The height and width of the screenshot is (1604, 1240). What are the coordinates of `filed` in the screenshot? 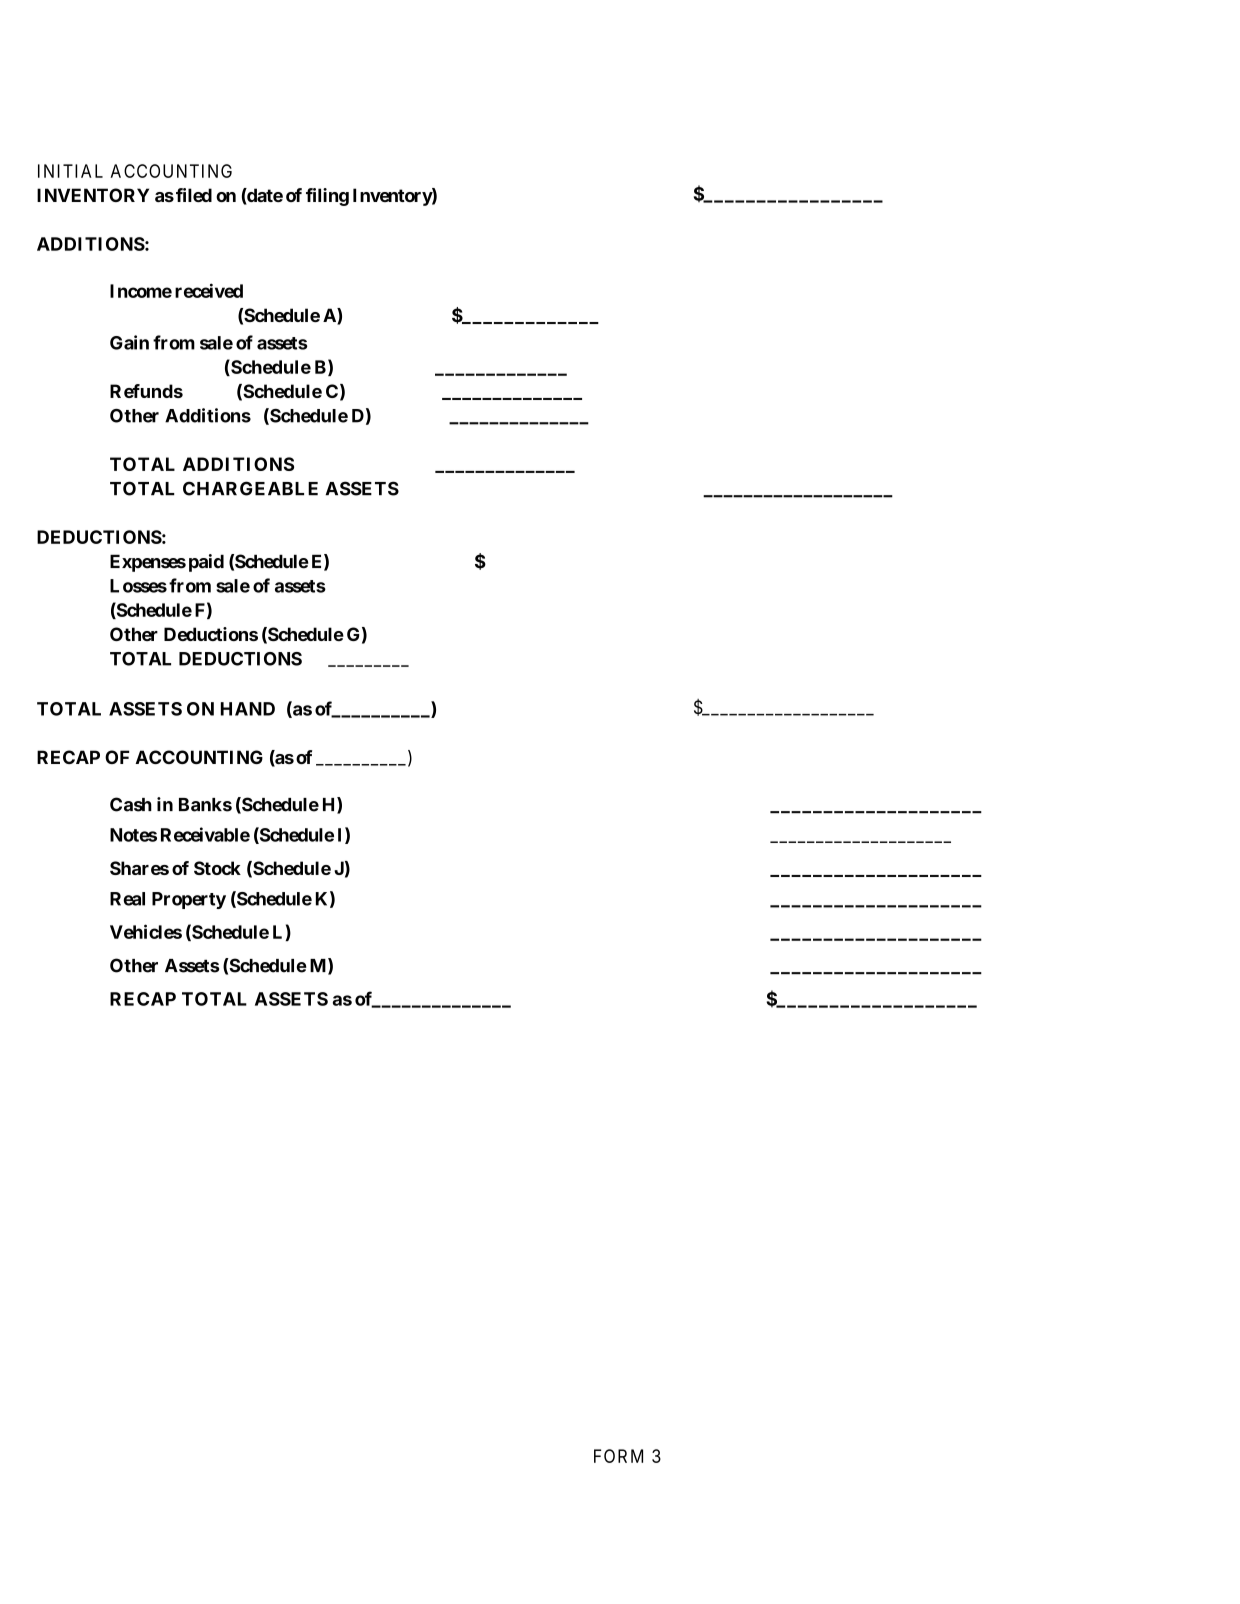 It's located at (194, 195).
